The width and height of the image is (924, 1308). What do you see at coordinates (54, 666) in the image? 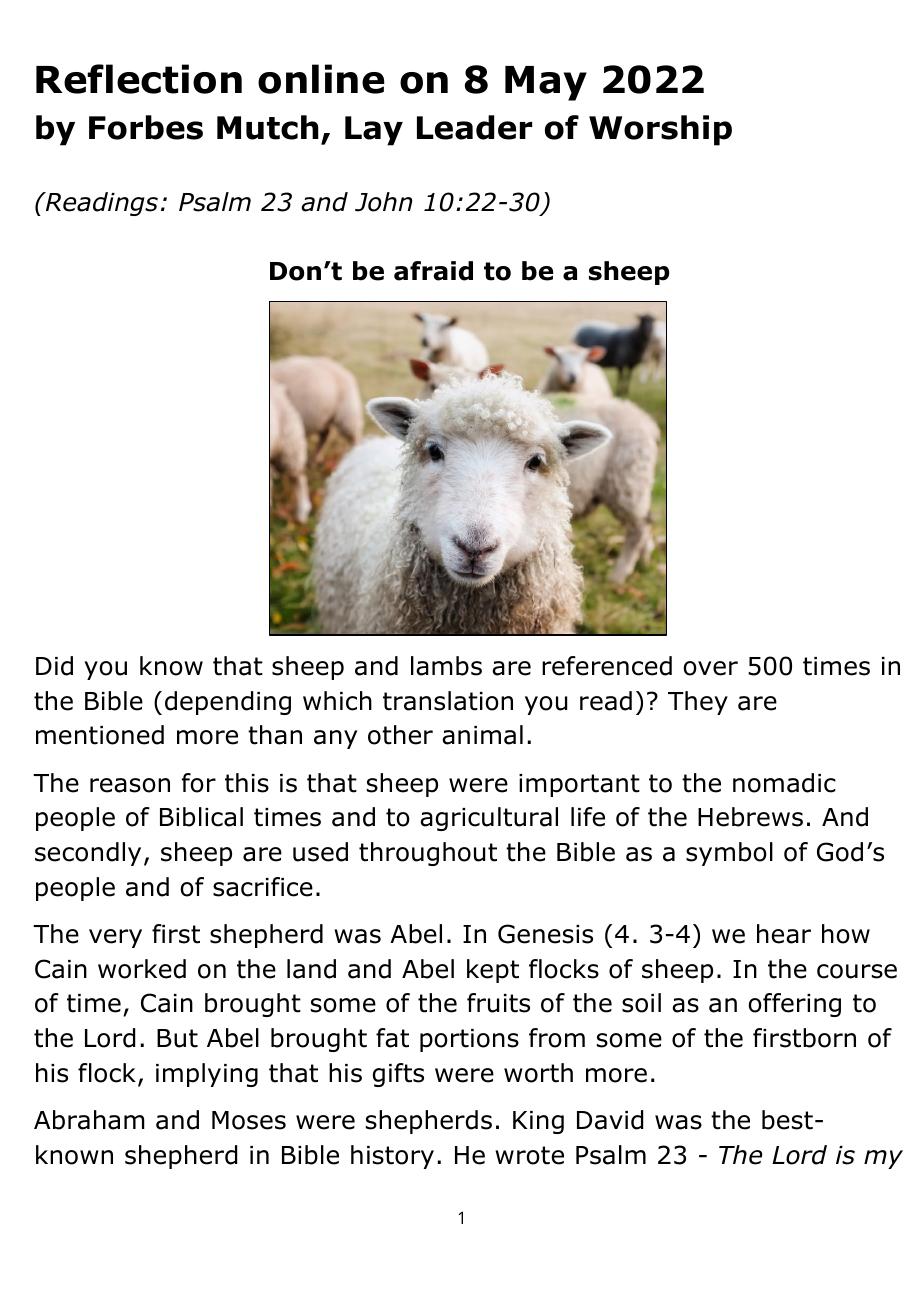
I see `Did` at bounding box center [54, 666].
